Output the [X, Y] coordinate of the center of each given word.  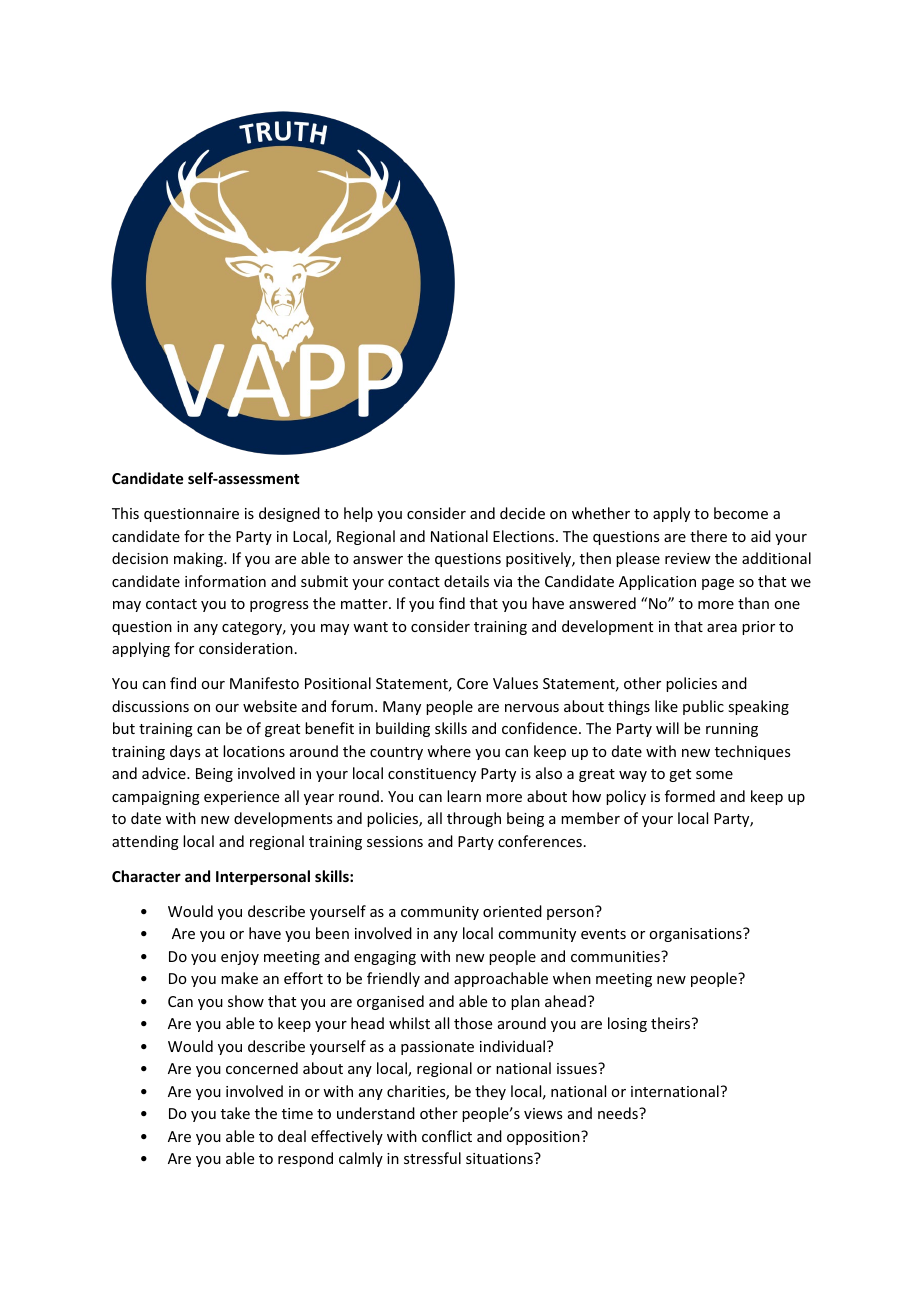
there [708, 536]
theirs [672, 1023]
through [474, 819]
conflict [447, 1136]
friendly [393, 979]
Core [472, 683]
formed [690, 796]
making [200, 559]
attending [145, 842]
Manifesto [264, 683]
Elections [525, 536]
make [239, 978]
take [235, 1113]
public [703, 707]
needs [619, 1113]
